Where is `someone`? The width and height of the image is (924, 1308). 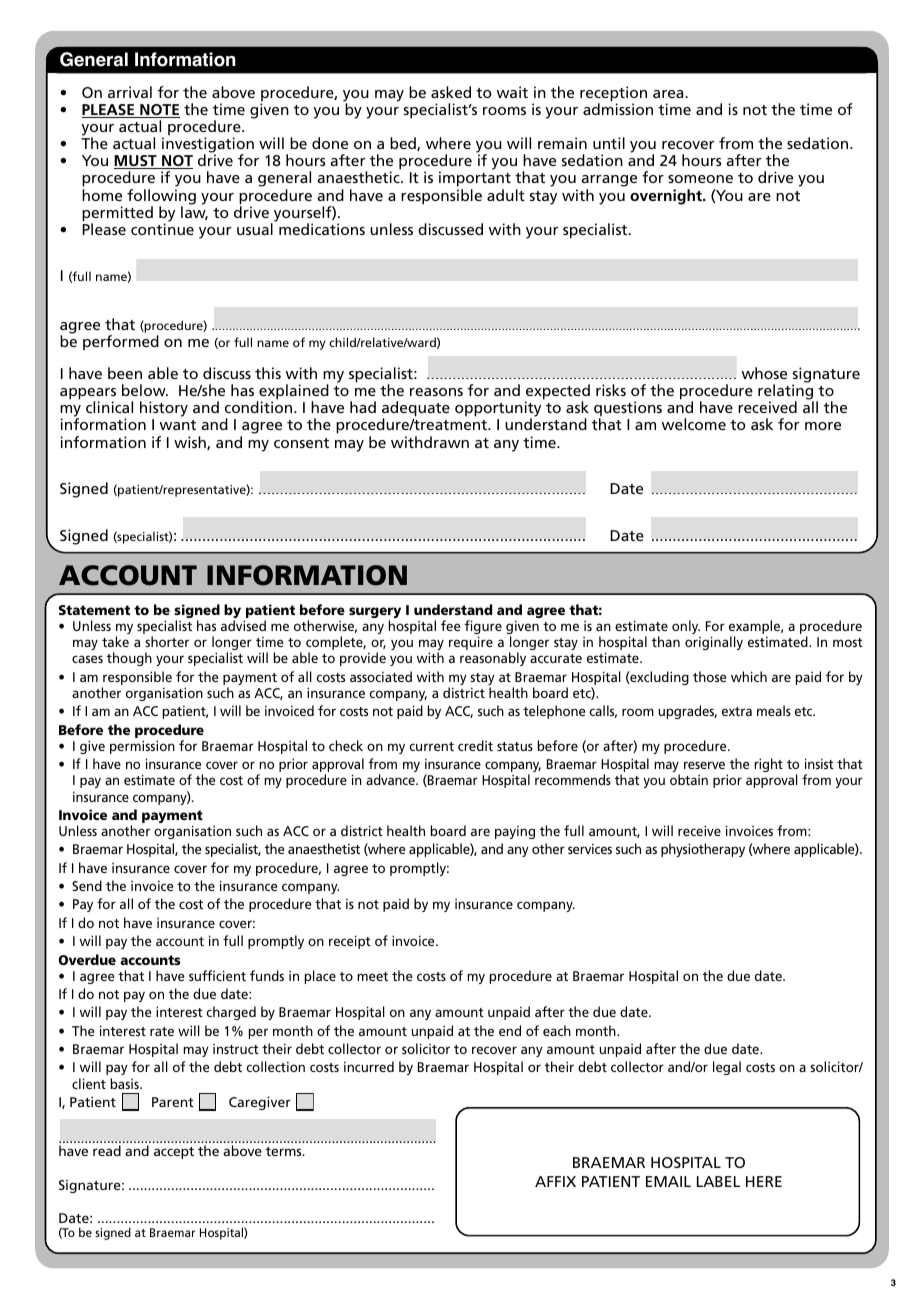
someone is located at coordinates (700, 179).
